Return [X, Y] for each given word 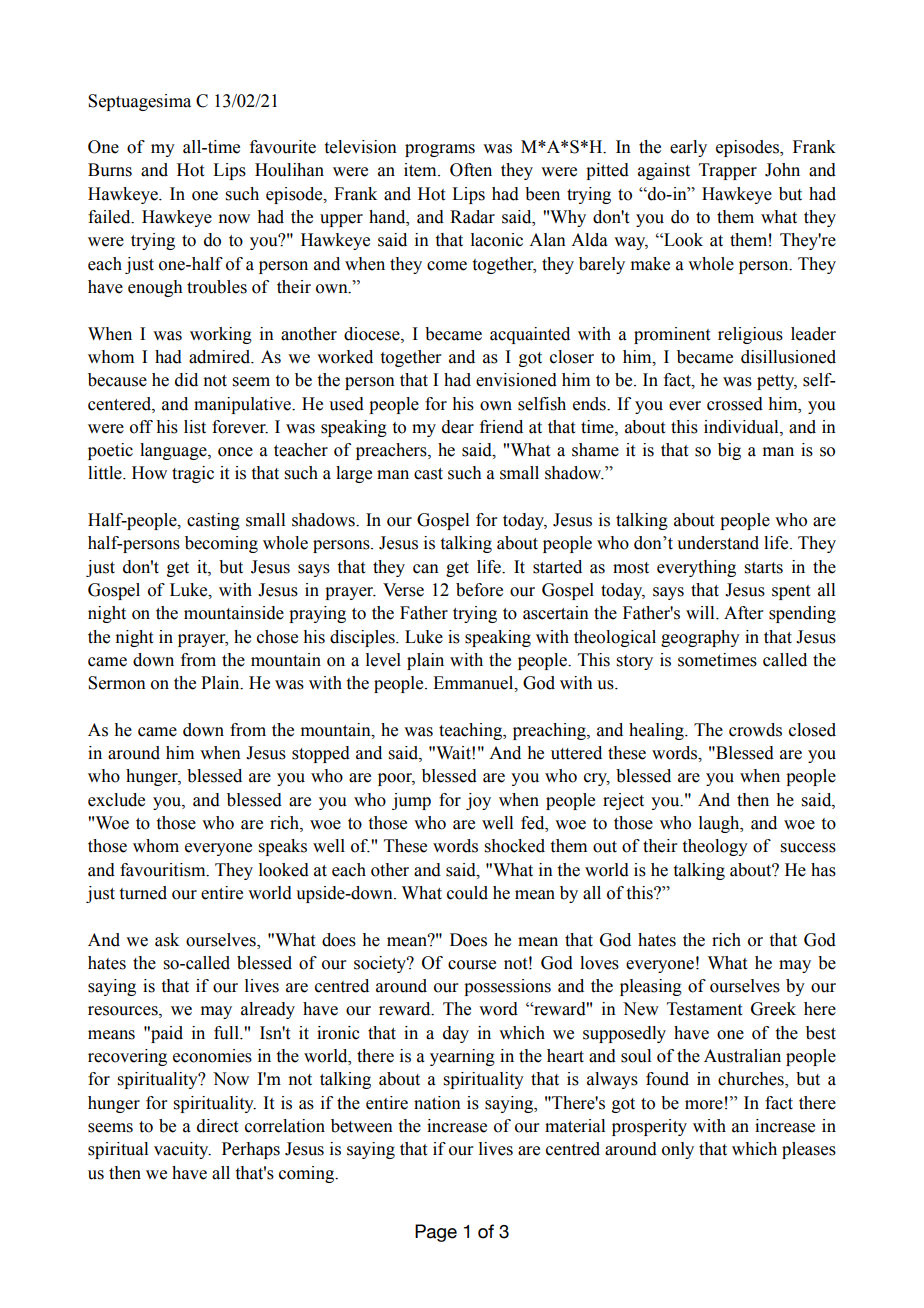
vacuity [182, 1150]
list [195, 427]
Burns [110, 170]
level [383, 660]
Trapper [728, 171]
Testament [704, 1009]
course [472, 965]
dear [458, 427]
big [729, 451]
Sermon [117, 683]
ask [167, 940]
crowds [755, 730]
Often [471, 170]
